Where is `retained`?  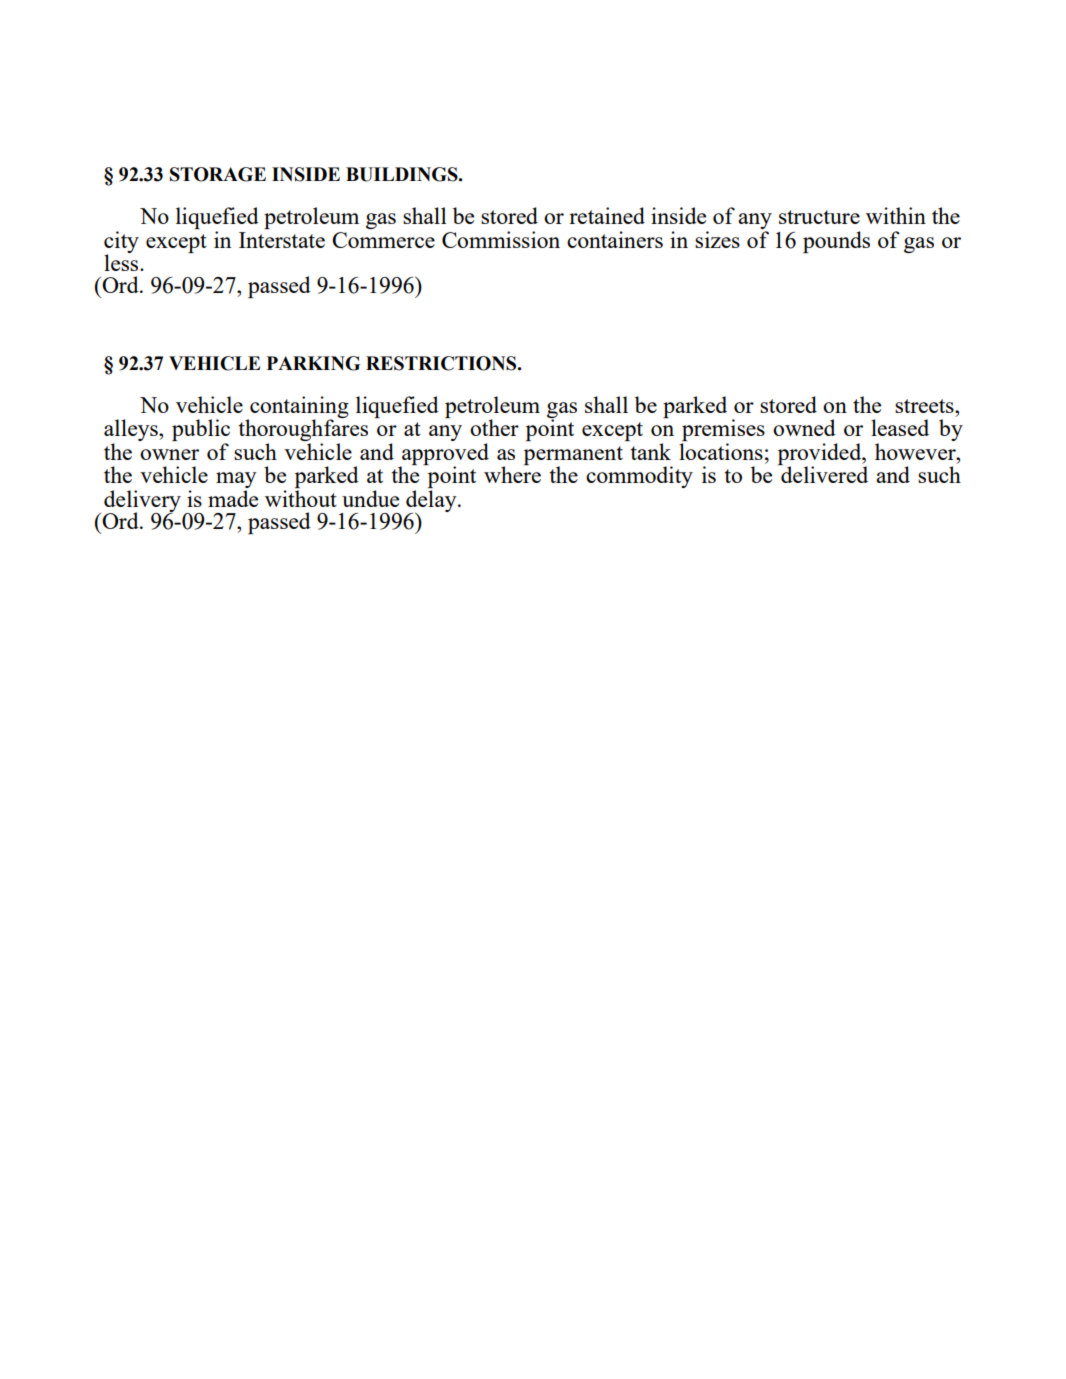
retained is located at coordinates (607, 215).
